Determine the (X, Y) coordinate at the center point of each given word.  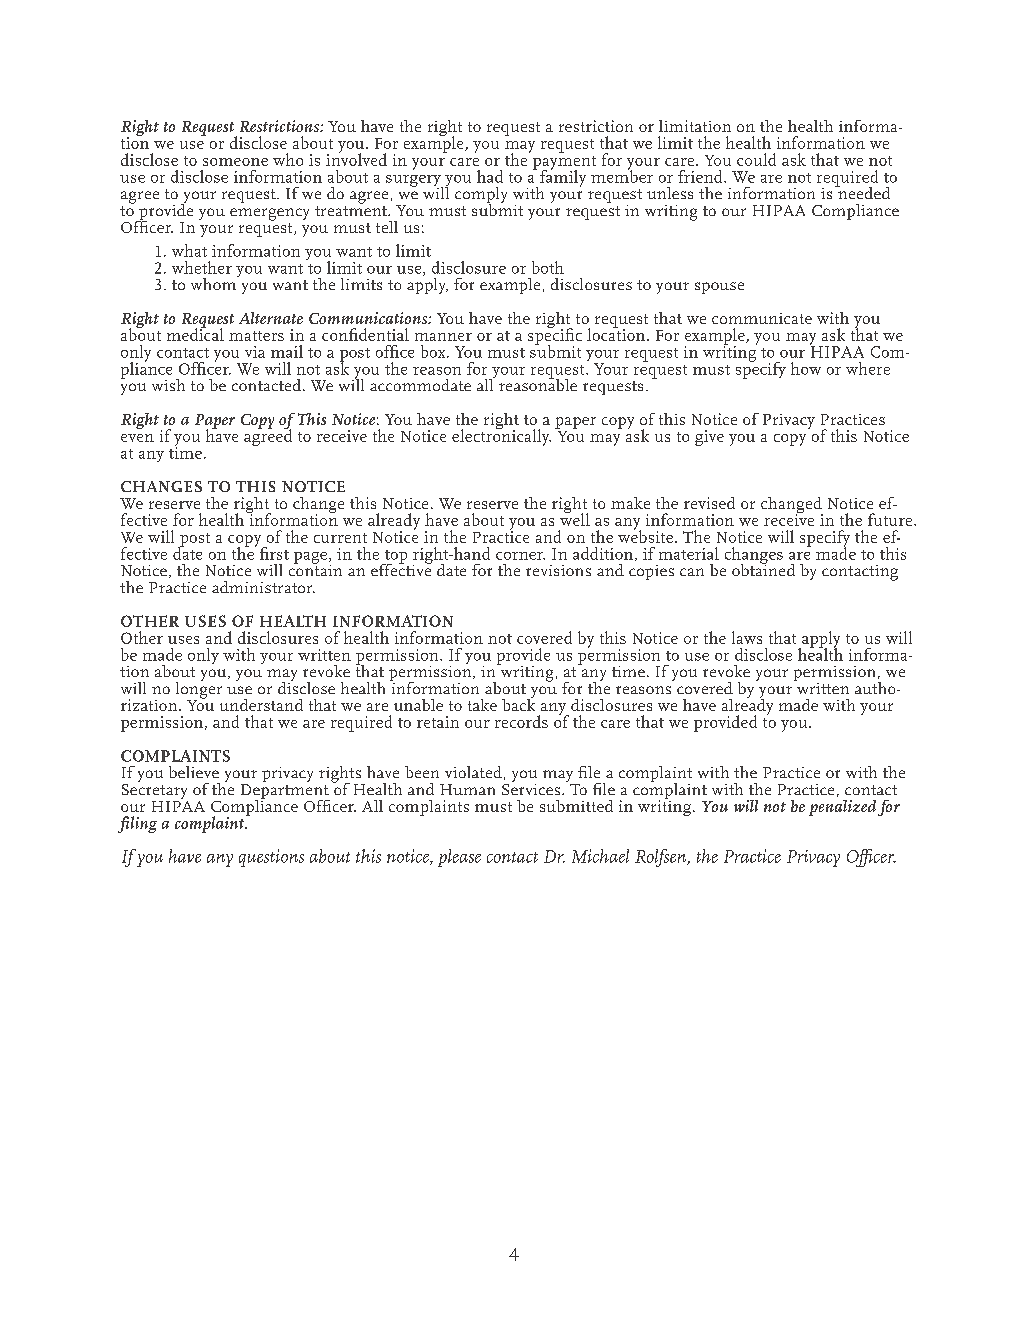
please (459, 858)
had (490, 176)
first (274, 553)
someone (235, 162)
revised (709, 503)
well (575, 518)
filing (137, 824)
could (756, 159)
